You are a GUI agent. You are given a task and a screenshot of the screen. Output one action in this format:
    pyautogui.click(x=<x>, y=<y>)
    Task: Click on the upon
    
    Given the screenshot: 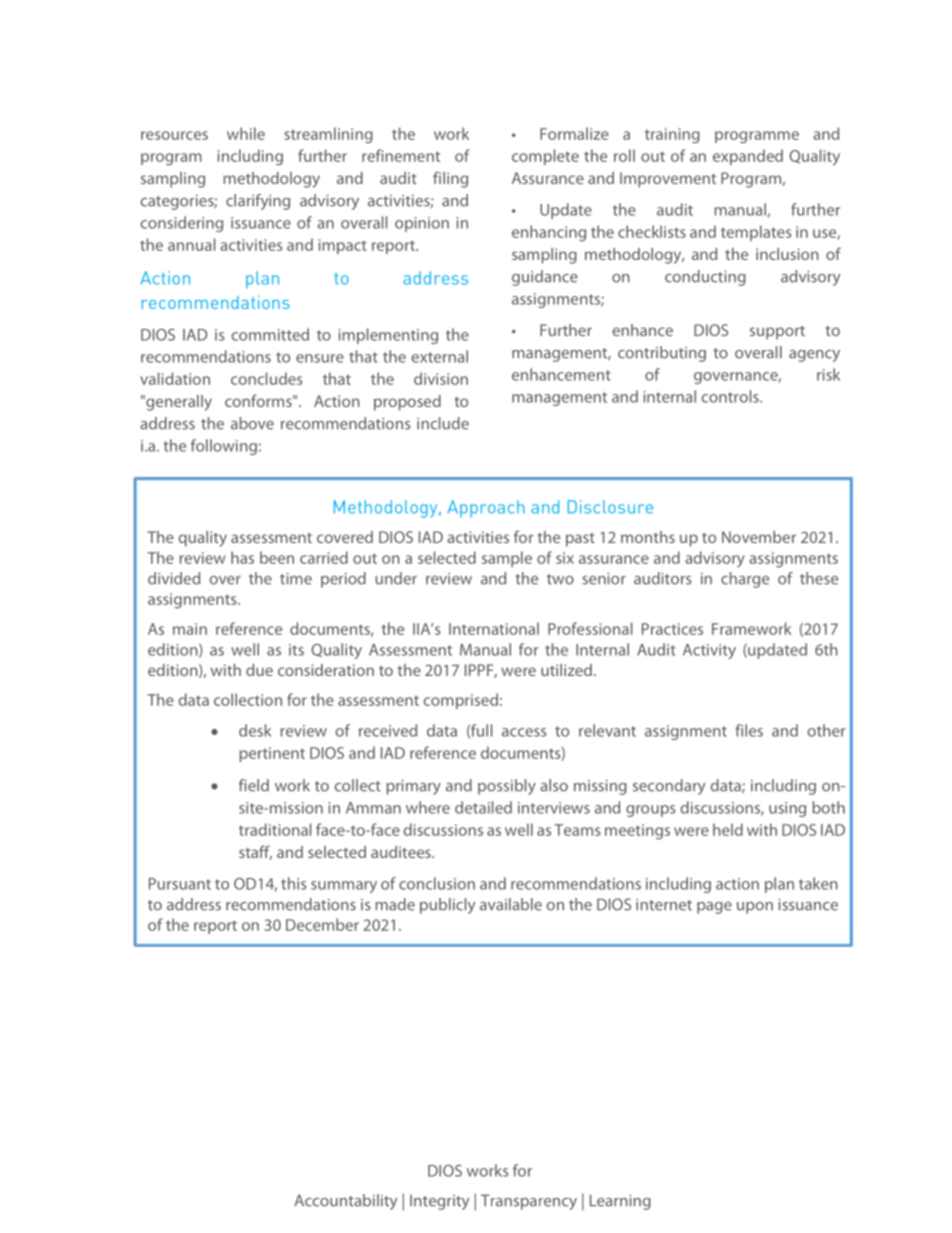 What is the action you would take?
    pyautogui.click(x=755, y=908)
